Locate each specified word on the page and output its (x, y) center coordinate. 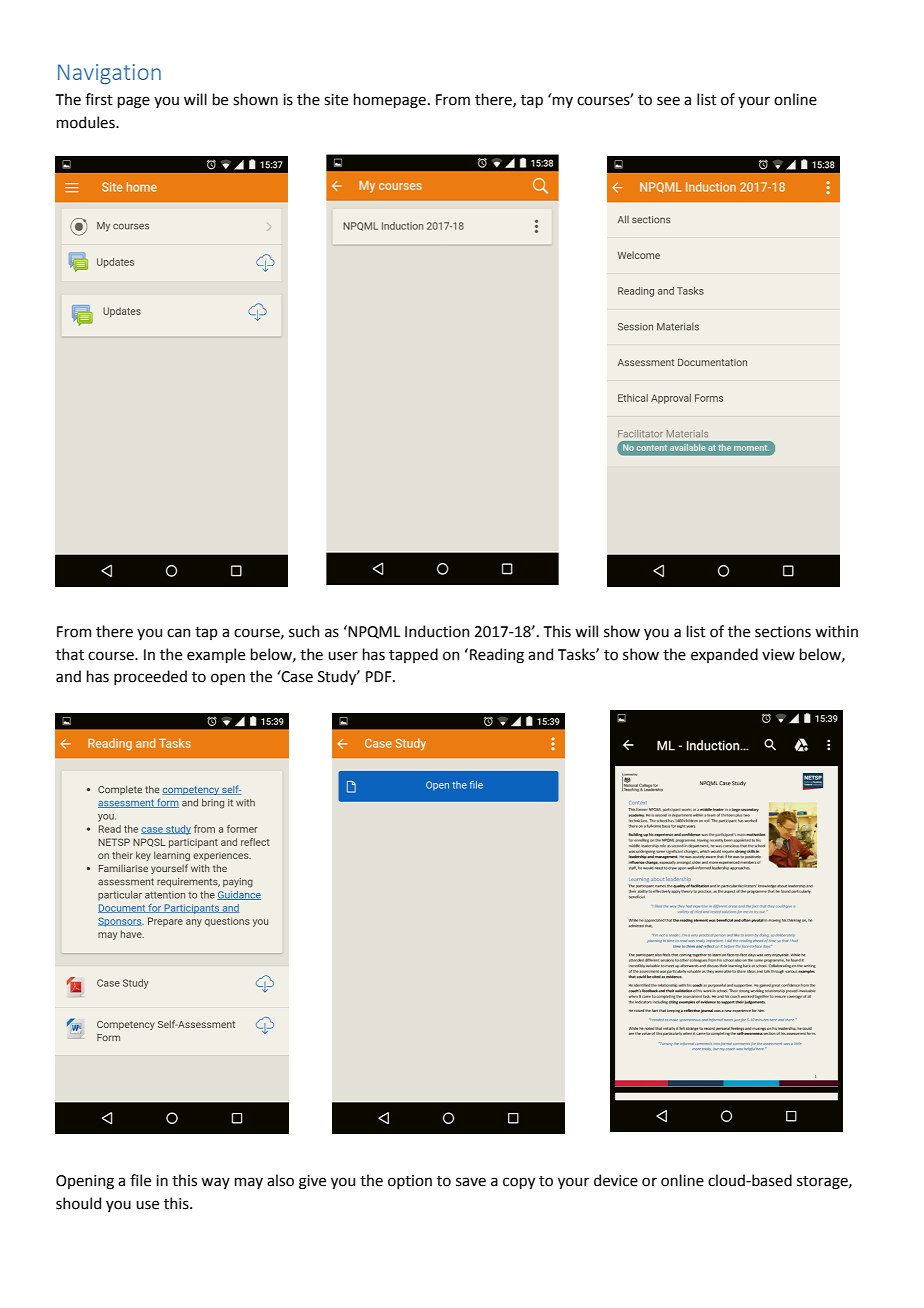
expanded (724, 655)
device (616, 1180)
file (140, 1180)
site (336, 100)
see (668, 101)
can (178, 633)
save (471, 1182)
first (99, 99)
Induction (437, 631)
